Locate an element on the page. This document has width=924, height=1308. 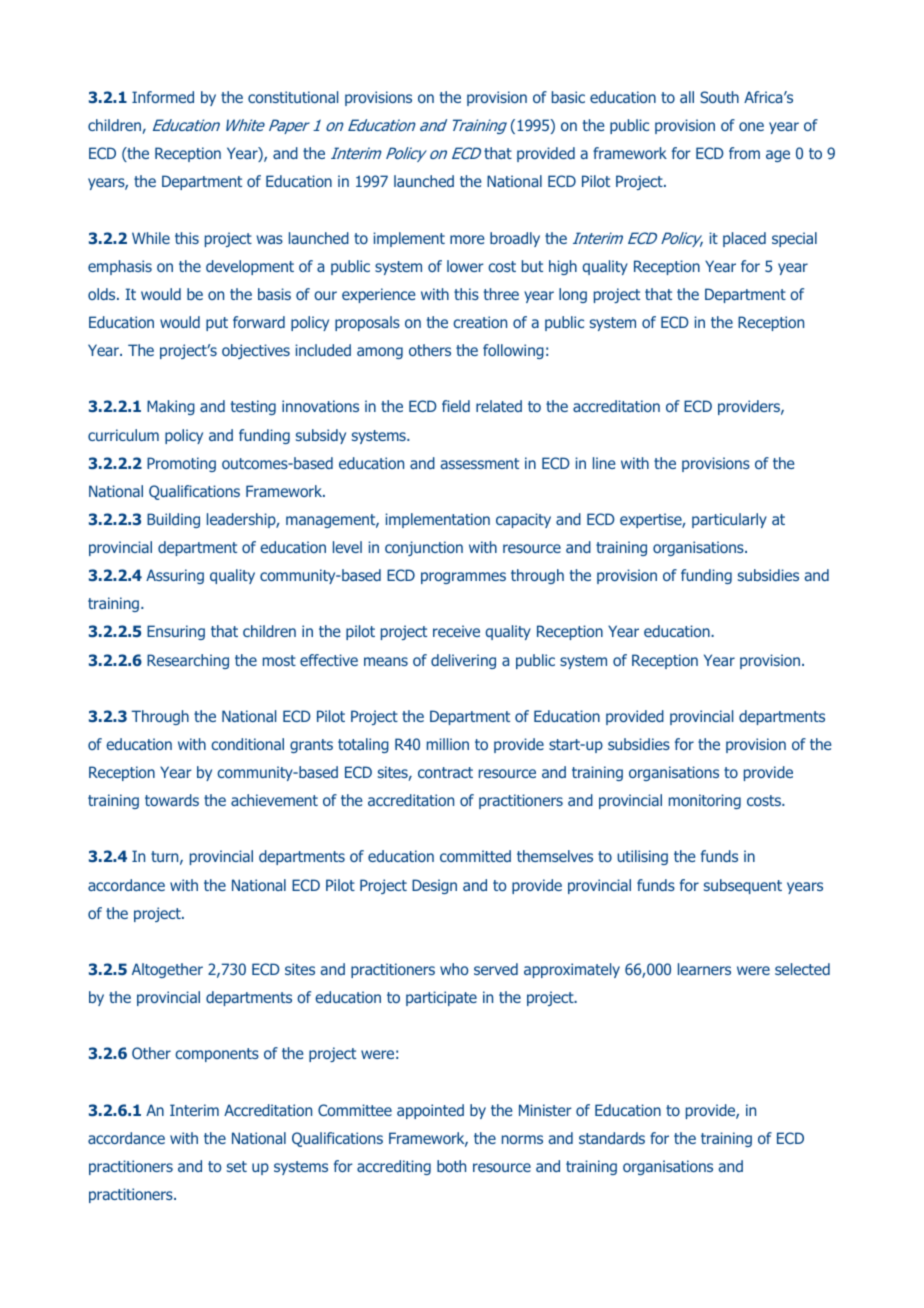
contract is located at coordinates (445, 772).
